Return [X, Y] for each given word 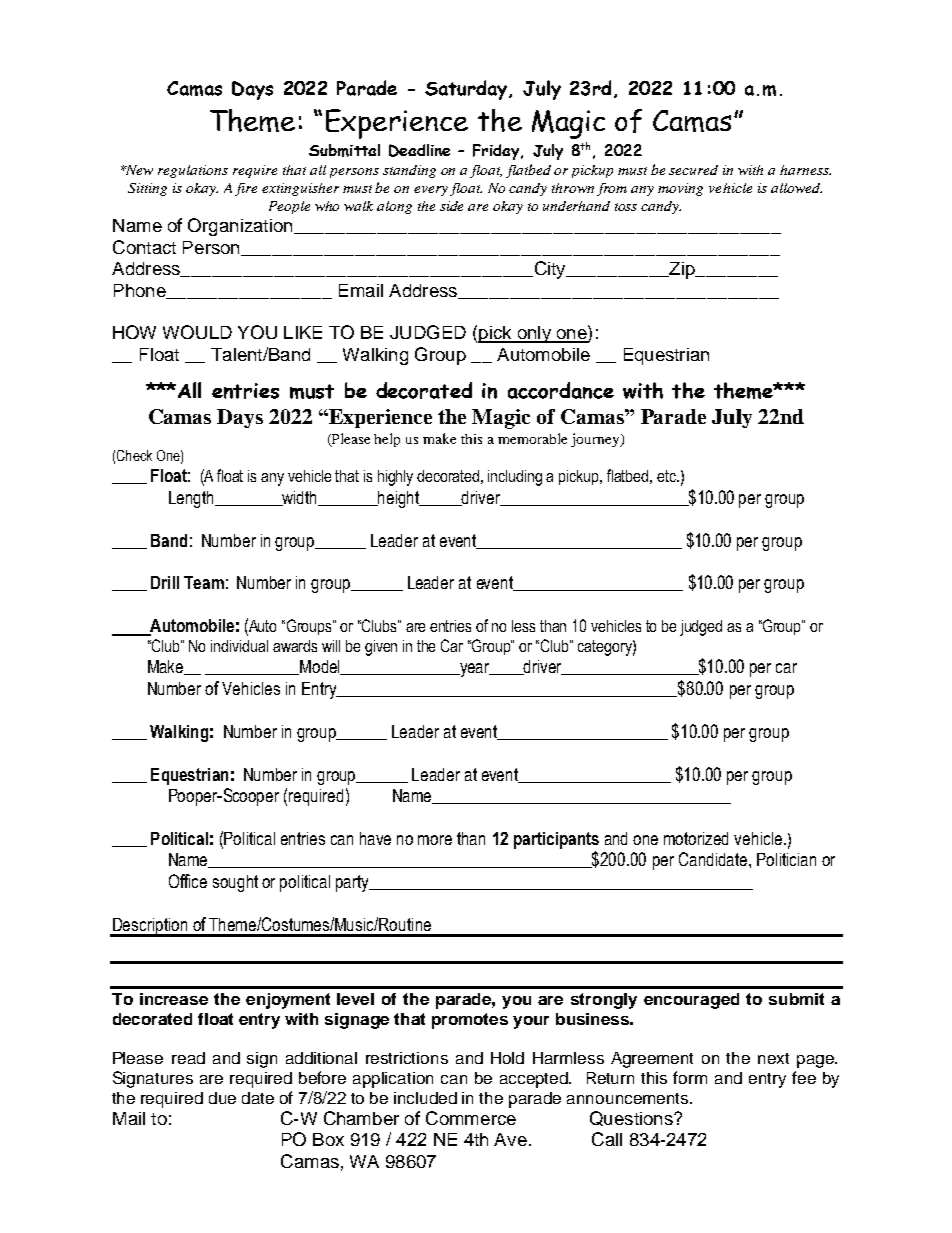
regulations [193, 171]
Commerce [471, 1118]
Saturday [467, 90]
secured [693, 170]
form [690, 1077]
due [222, 1098]
